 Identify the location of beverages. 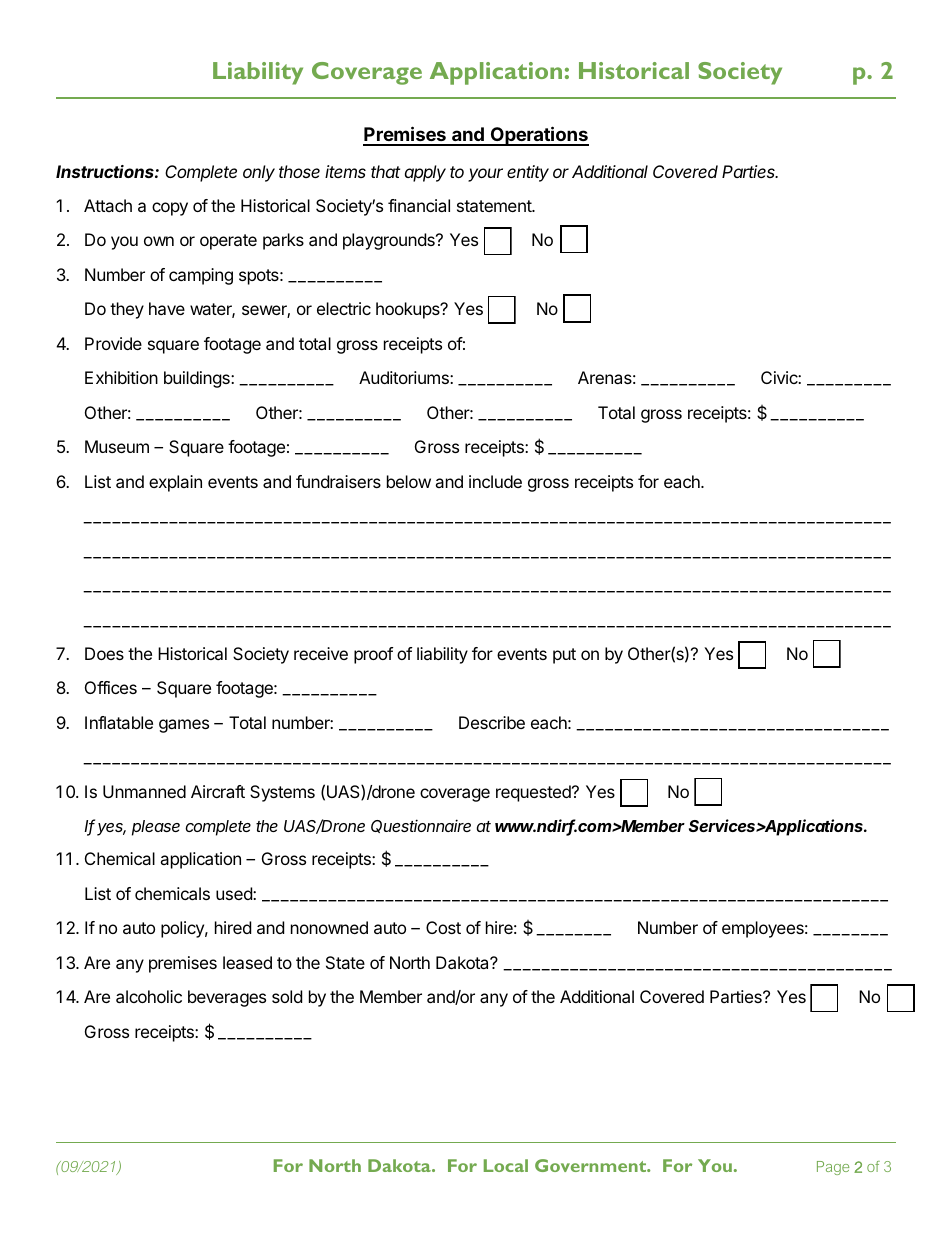
(227, 998).
